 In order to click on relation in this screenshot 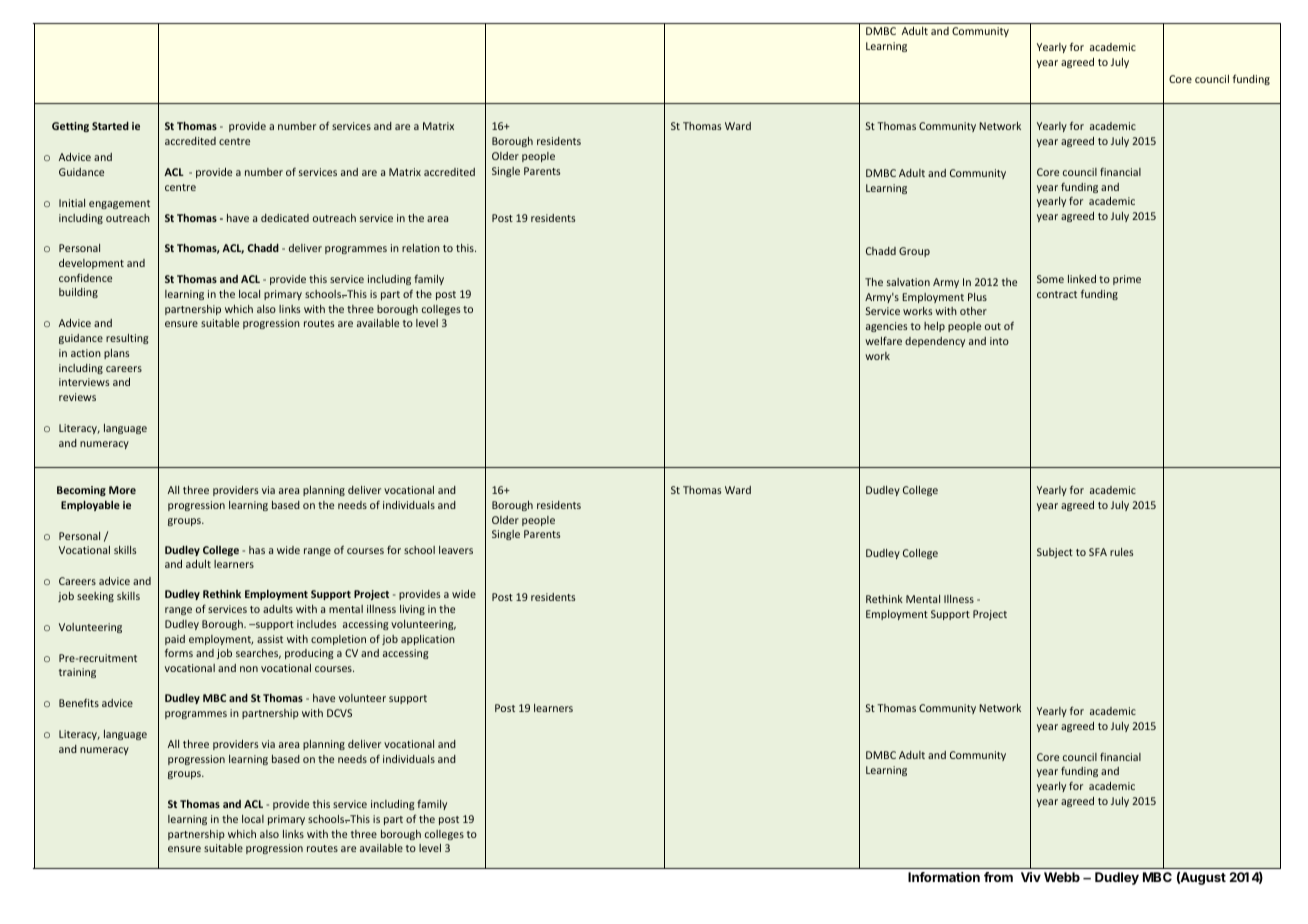, I will do `click(421, 248)`.
